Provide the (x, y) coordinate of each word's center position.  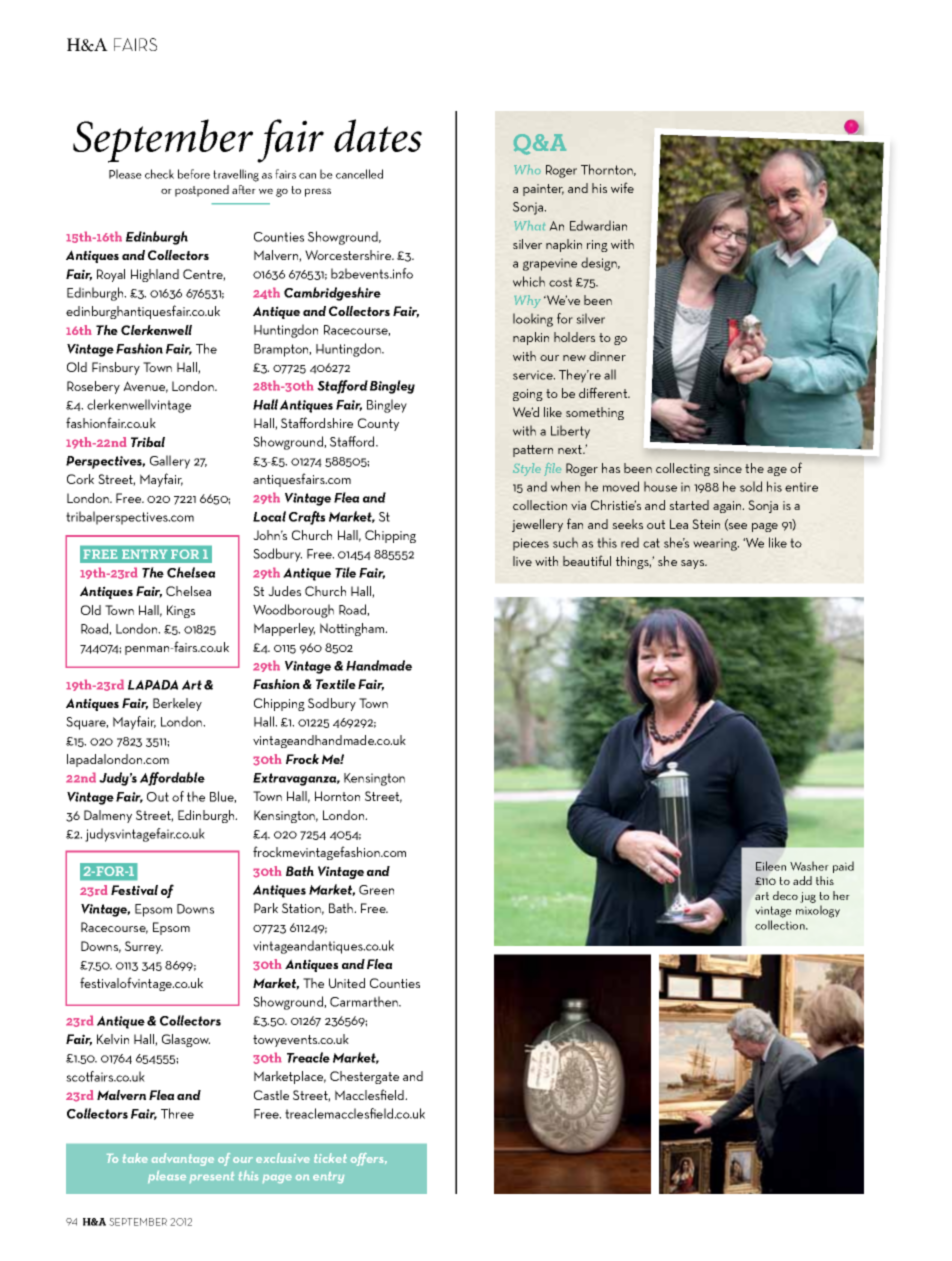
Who (527, 169)
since (727, 468)
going (528, 395)
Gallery (170, 462)
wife (622, 187)
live (522, 561)
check (159, 174)
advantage (183, 1159)
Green (376, 890)
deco (785, 895)
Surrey (144, 947)
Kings (181, 611)
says (694, 564)
